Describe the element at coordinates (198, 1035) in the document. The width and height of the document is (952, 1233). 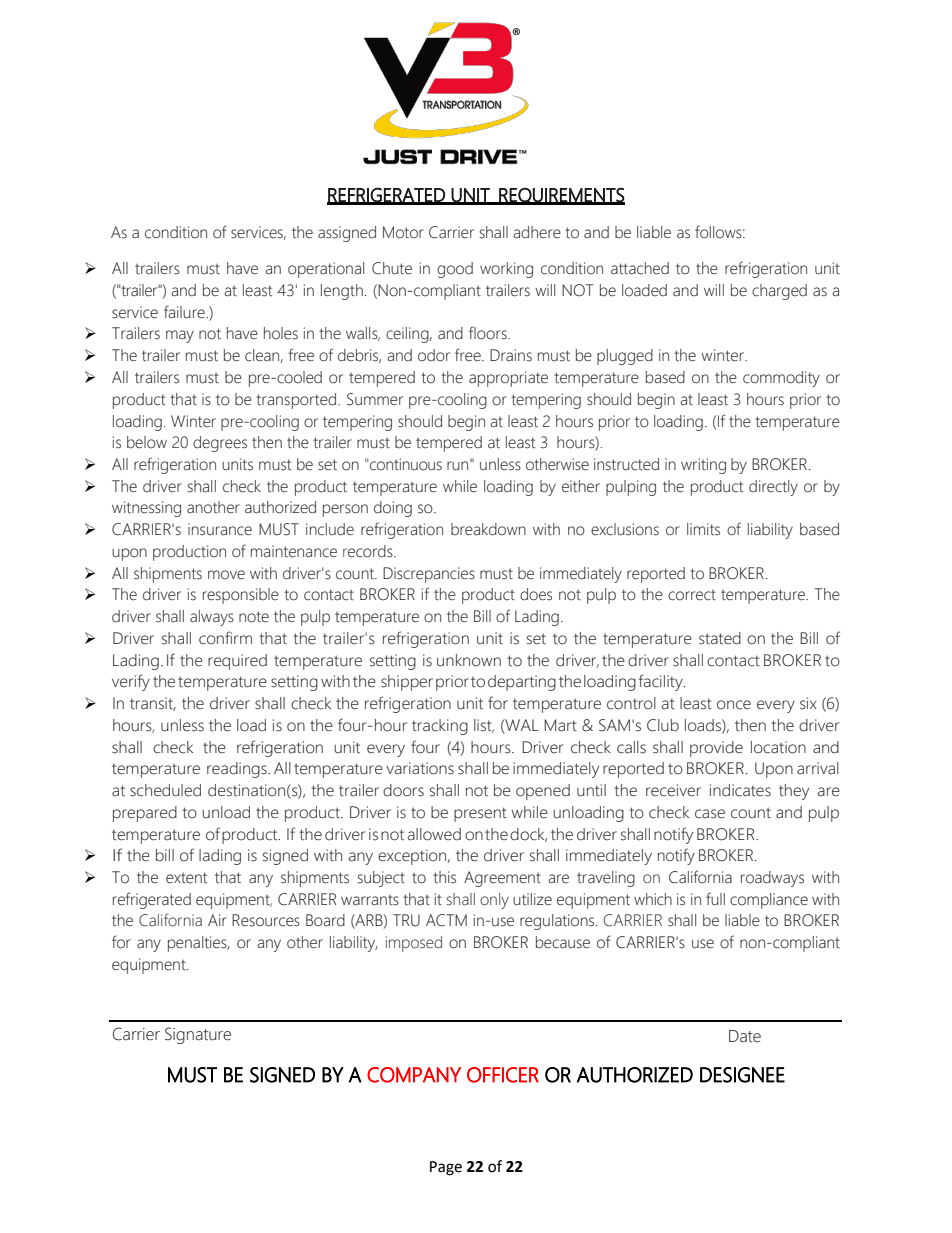
I see `Signature` at that location.
